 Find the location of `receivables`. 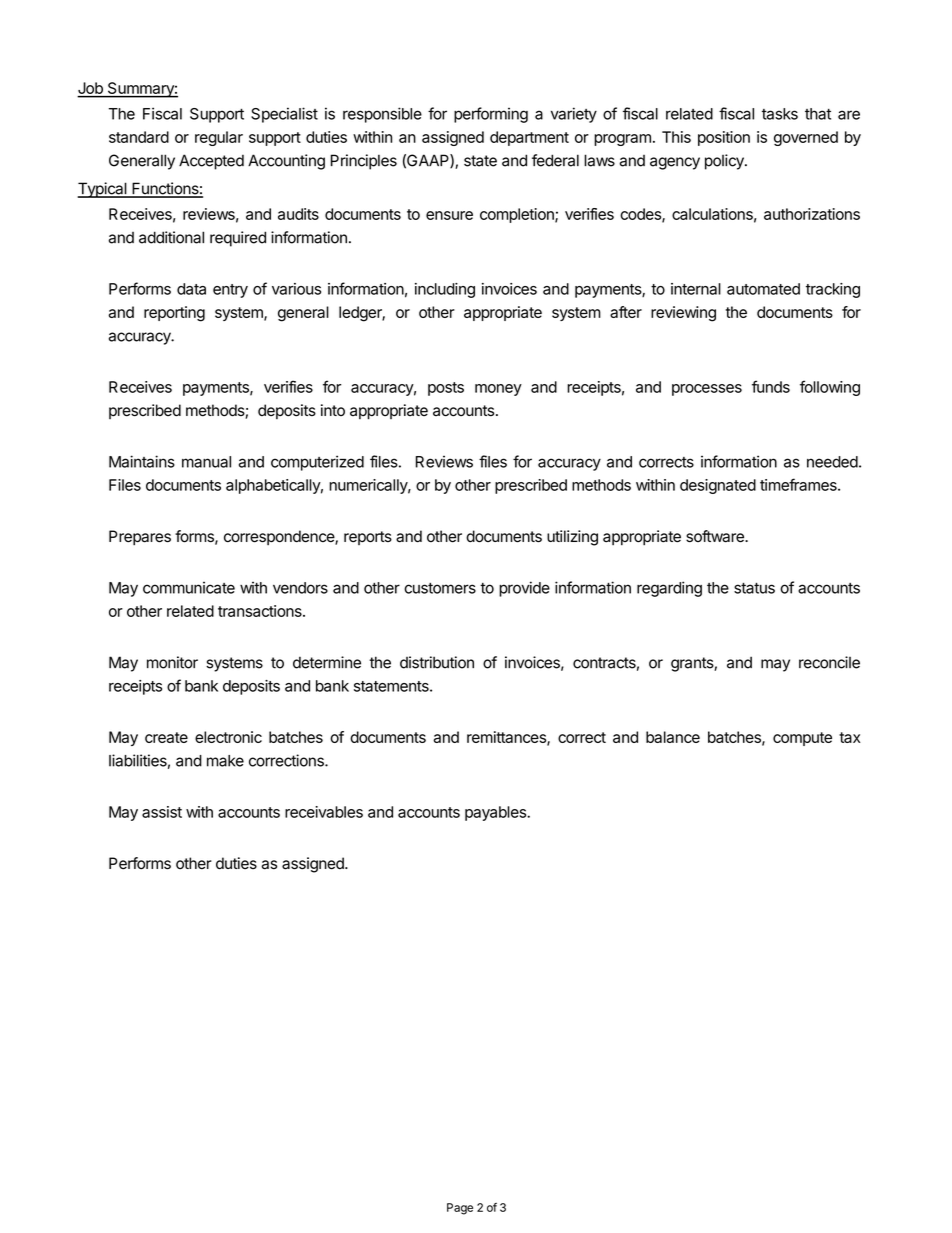

receivables is located at coordinates (324, 812).
